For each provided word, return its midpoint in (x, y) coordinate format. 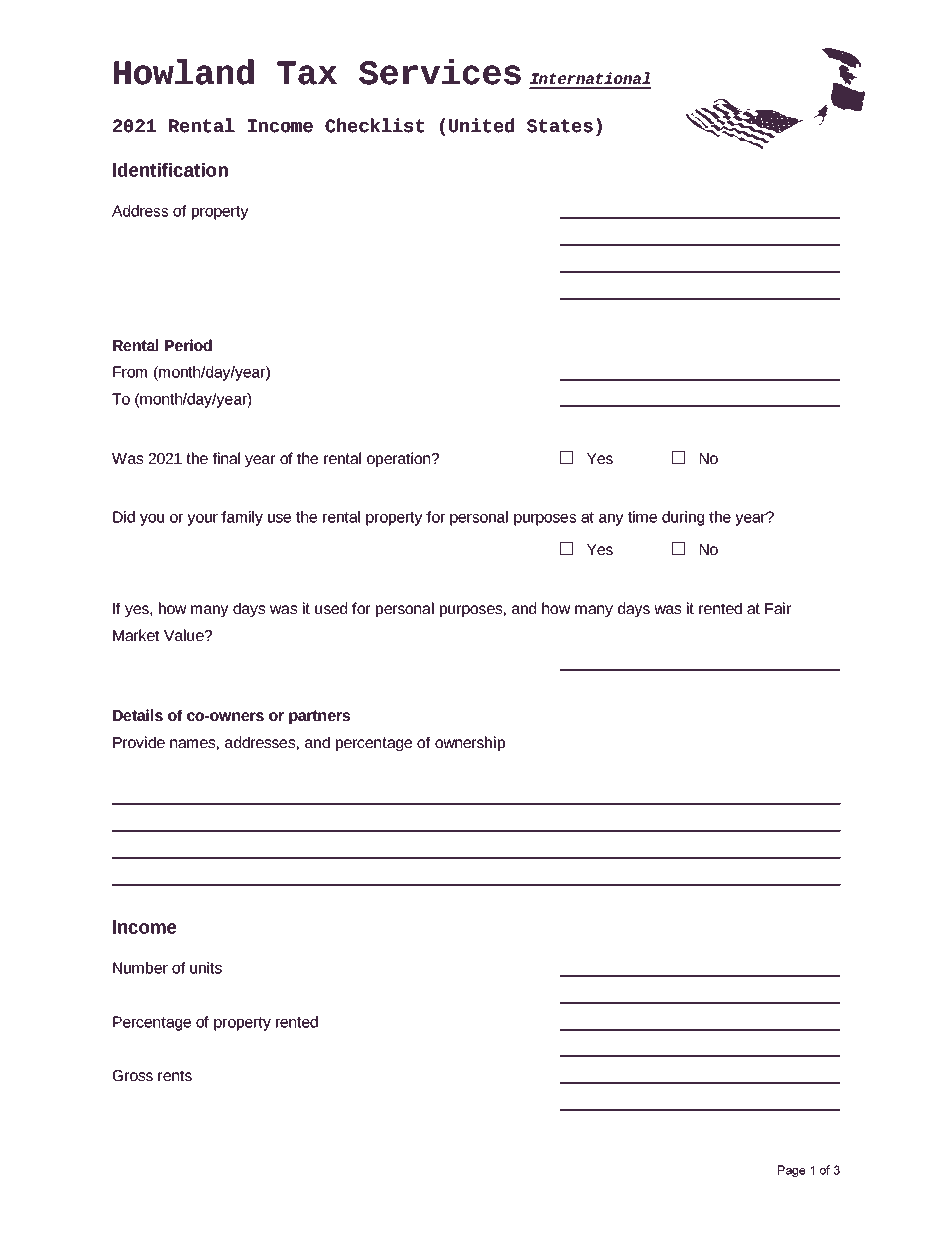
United (481, 125)
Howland (184, 72)
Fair (778, 608)
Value (185, 635)
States (560, 126)
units (206, 968)
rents (175, 1075)
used (331, 608)
